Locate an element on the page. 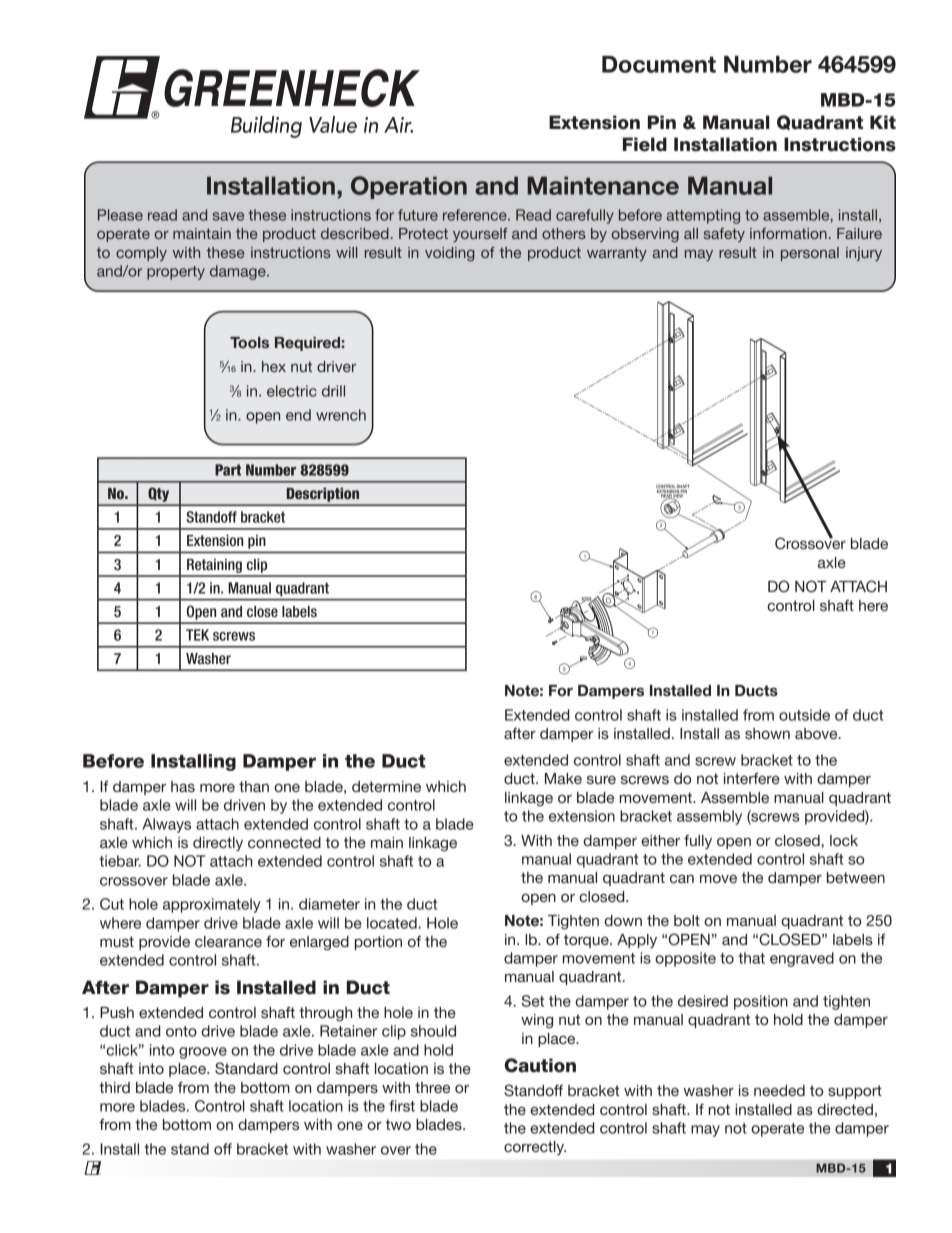 The image size is (952, 1233). Make is located at coordinates (563, 778).
